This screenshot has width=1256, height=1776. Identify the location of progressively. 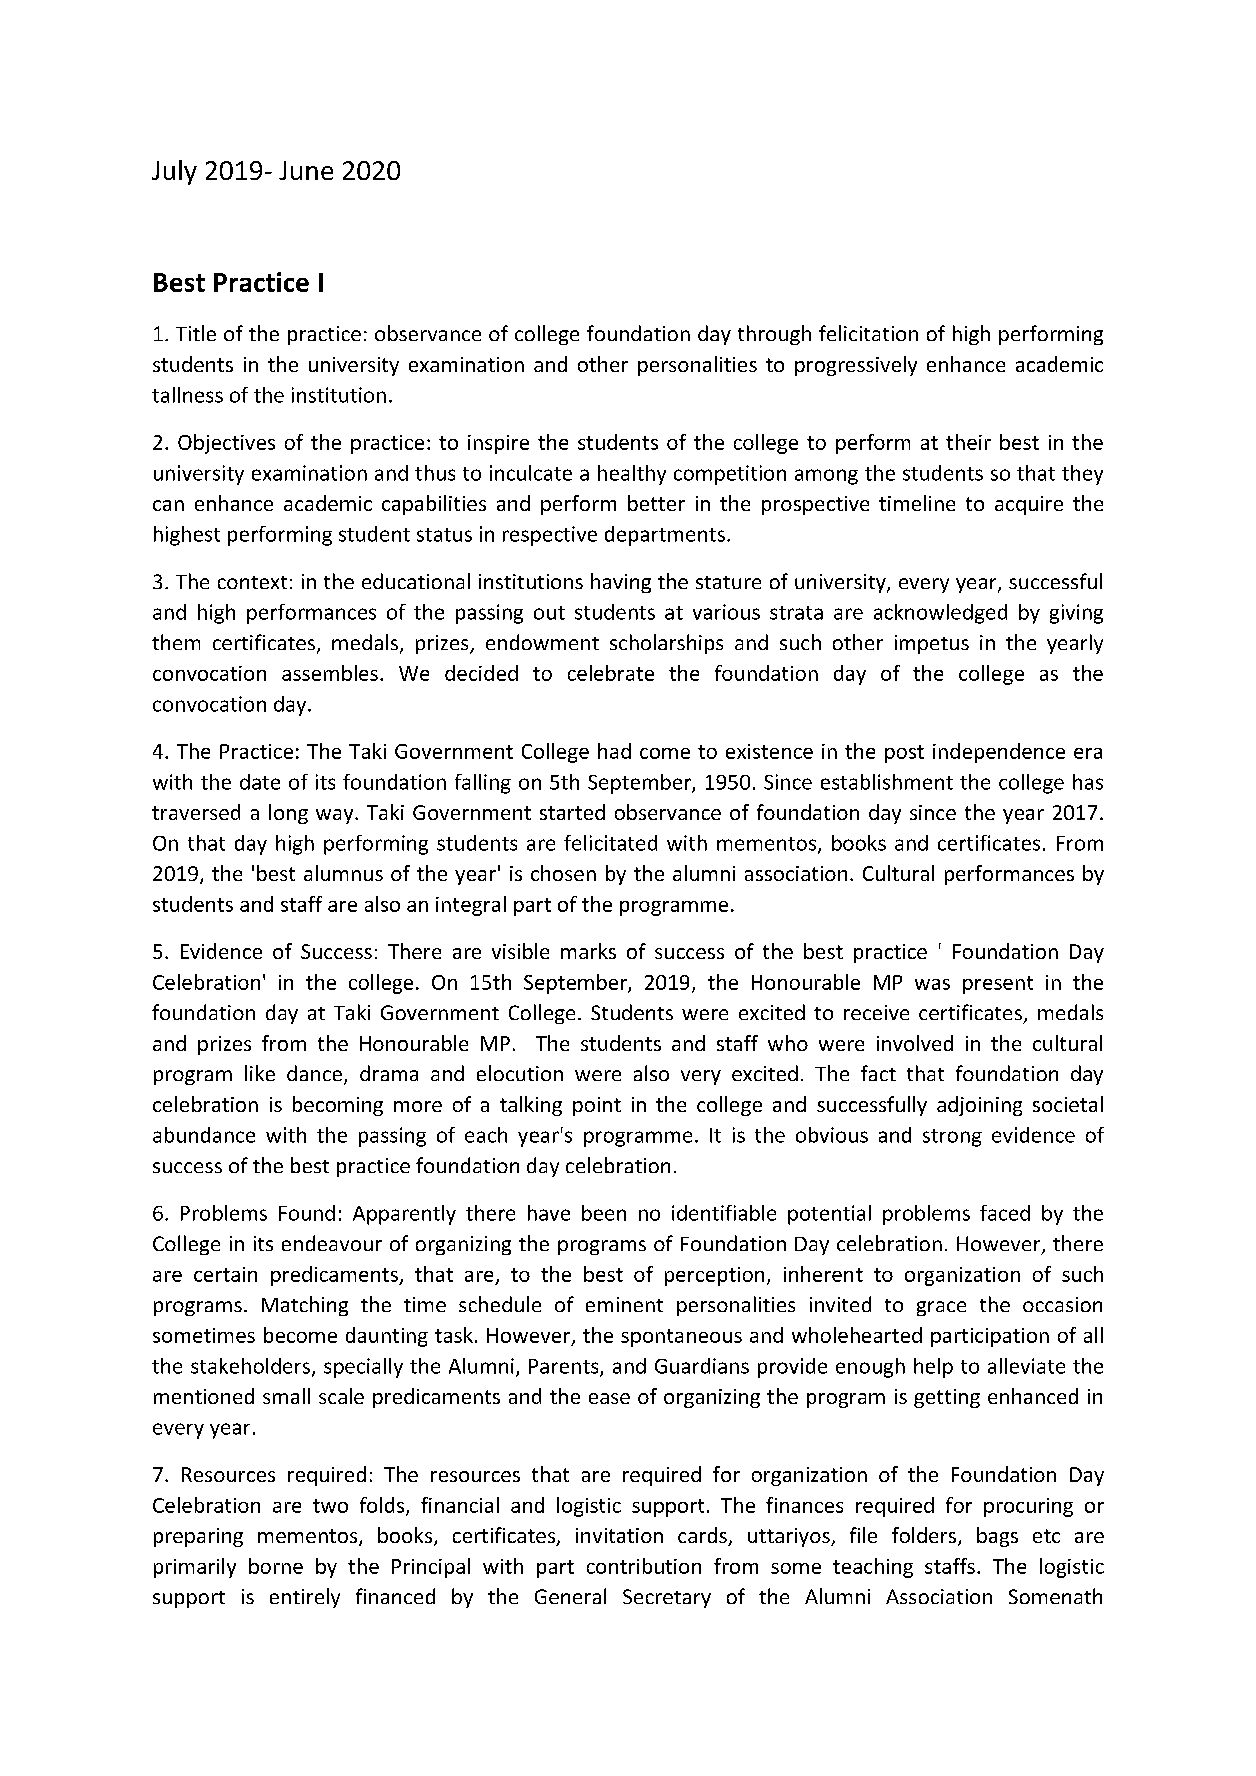
(856, 366).
